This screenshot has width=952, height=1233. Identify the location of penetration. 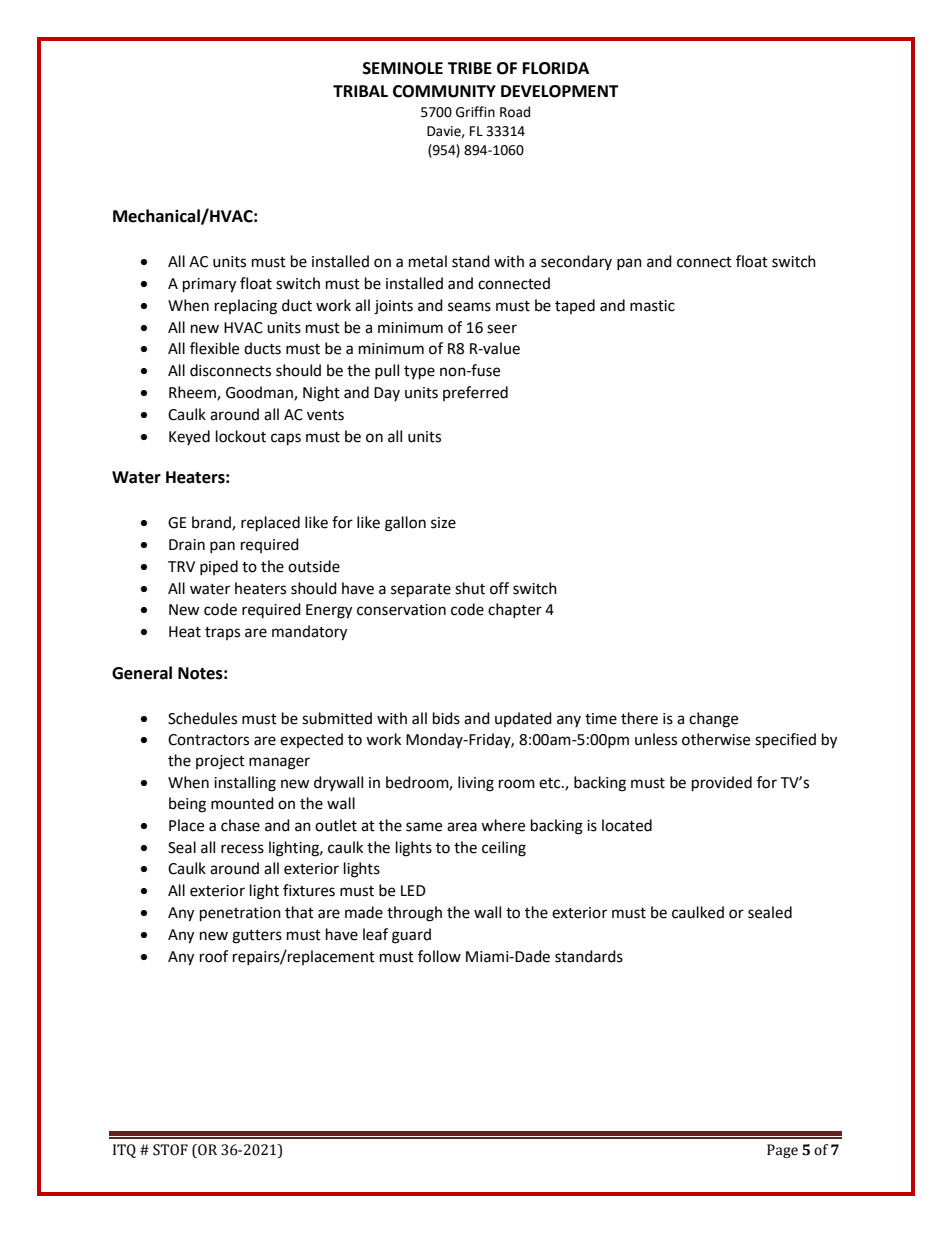
(240, 914).
